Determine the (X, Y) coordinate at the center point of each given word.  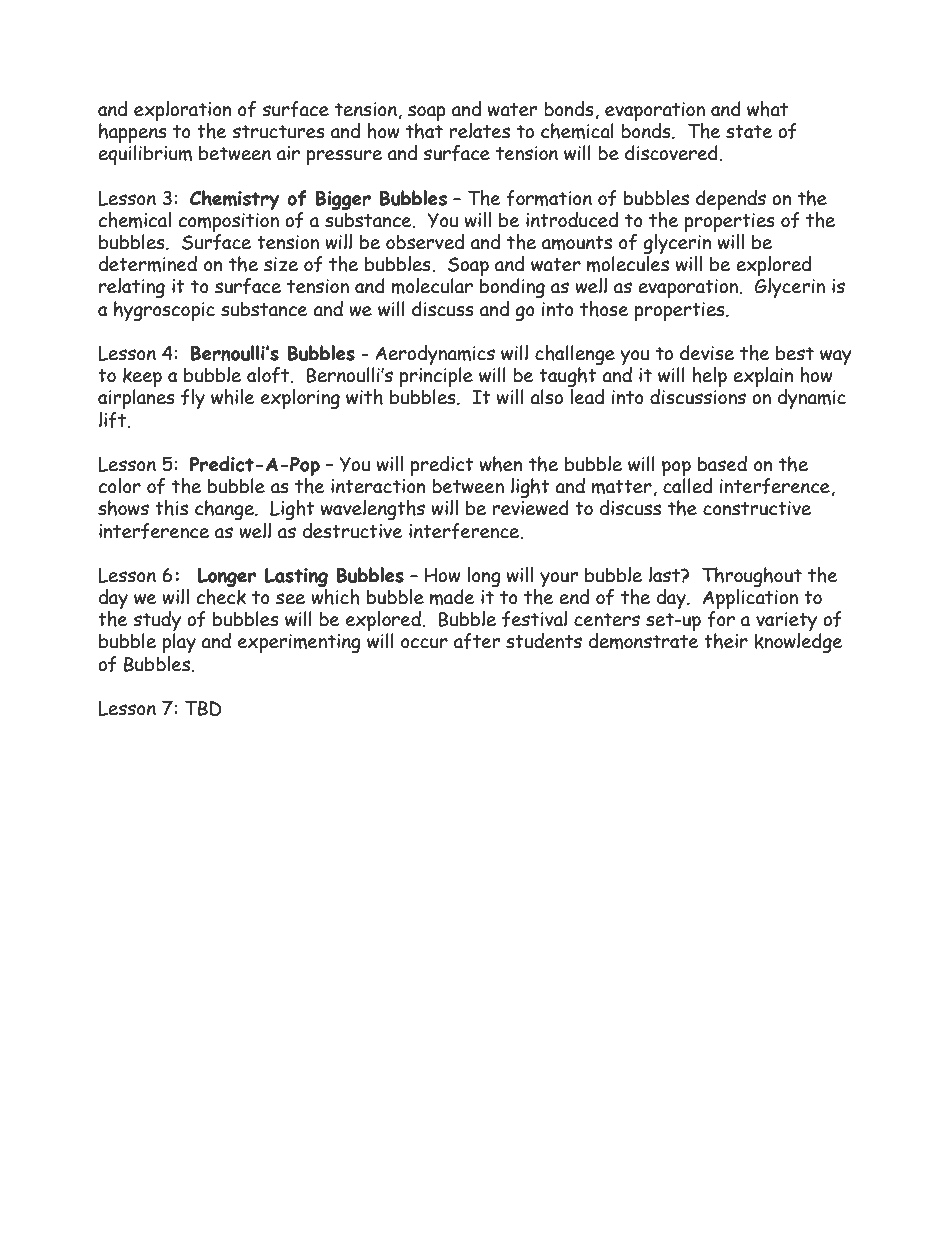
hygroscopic (164, 310)
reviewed (530, 507)
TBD (203, 708)
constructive (757, 508)
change (225, 510)
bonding (512, 288)
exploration (183, 112)
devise (707, 353)
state (749, 132)
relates (479, 131)
